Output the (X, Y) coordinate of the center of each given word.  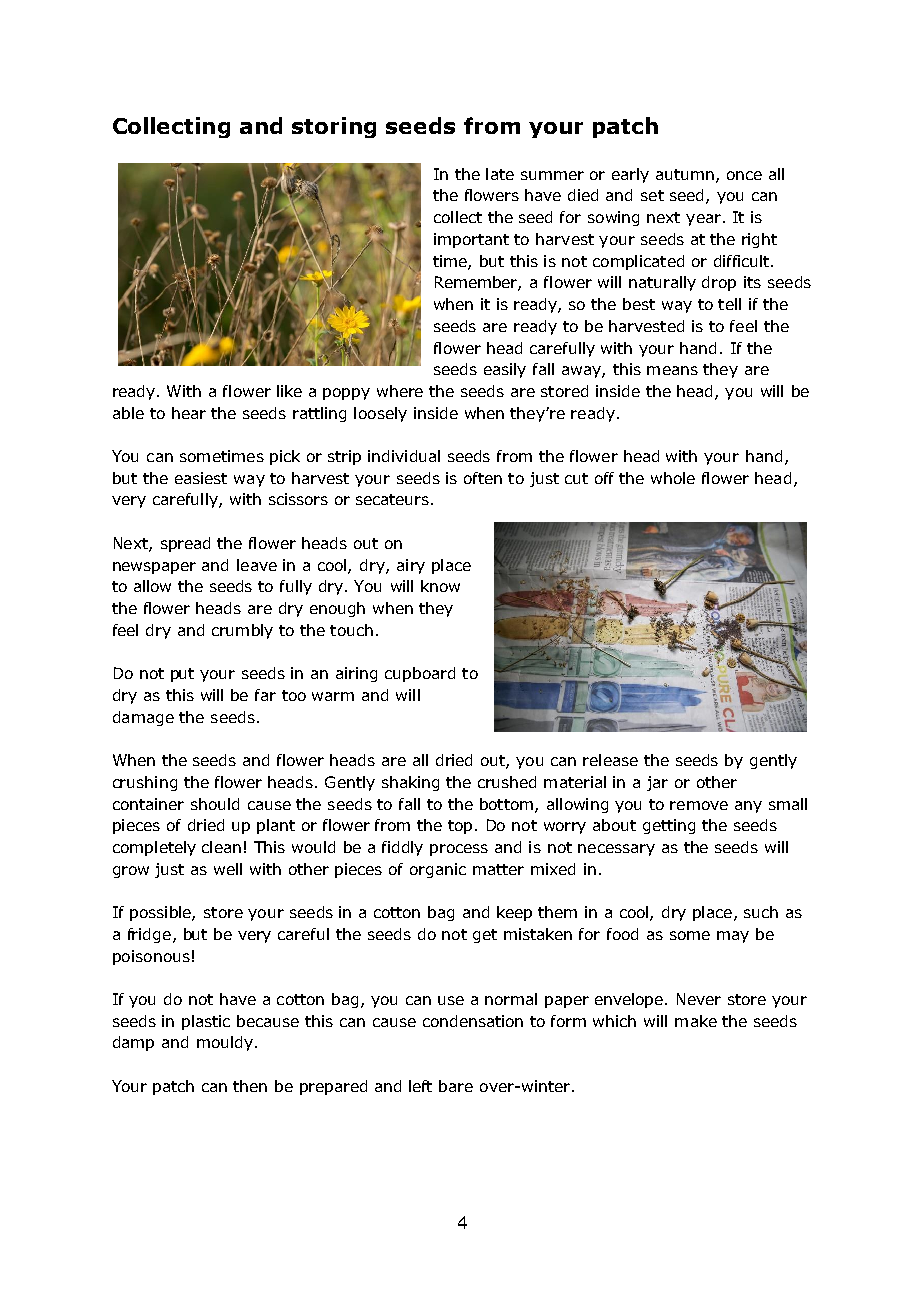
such (761, 912)
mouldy (225, 1043)
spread (185, 544)
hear (189, 413)
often (483, 478)
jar (657, 783)
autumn (685, 174)
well (228, 869)
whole (673, 478)
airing (356, 674)
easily (505, 370)
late (500, 174)
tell (729, 304)
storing (334, 127)
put (182, 675)
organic (438, 870)
